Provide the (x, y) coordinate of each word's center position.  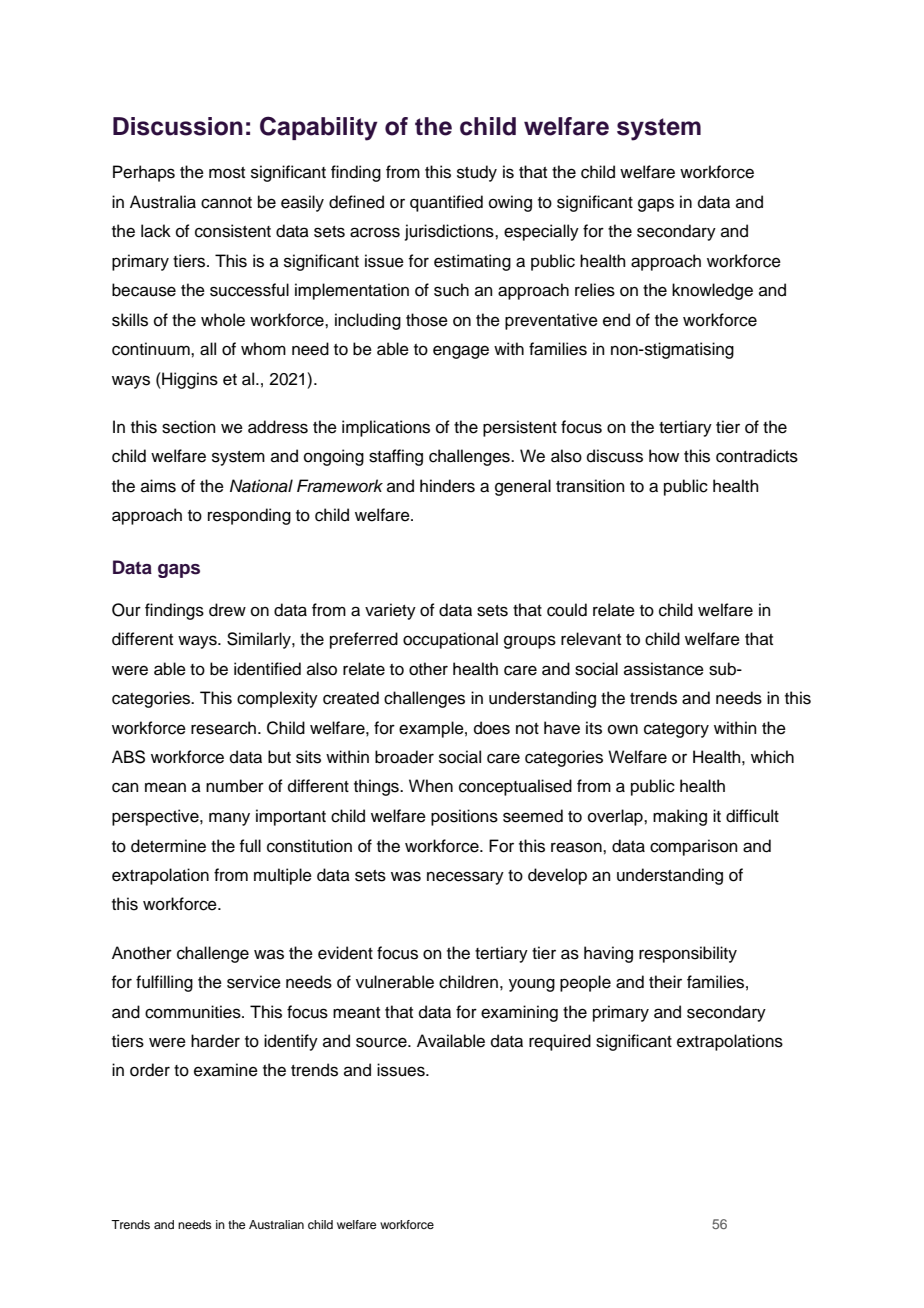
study (477, 173)
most (227, 173)
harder (215, 1041)
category (676, 730)
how (664, 456)
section (189, 427)
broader (404, 757)
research (223, 728)
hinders (447, 486)
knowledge (712, 291)
